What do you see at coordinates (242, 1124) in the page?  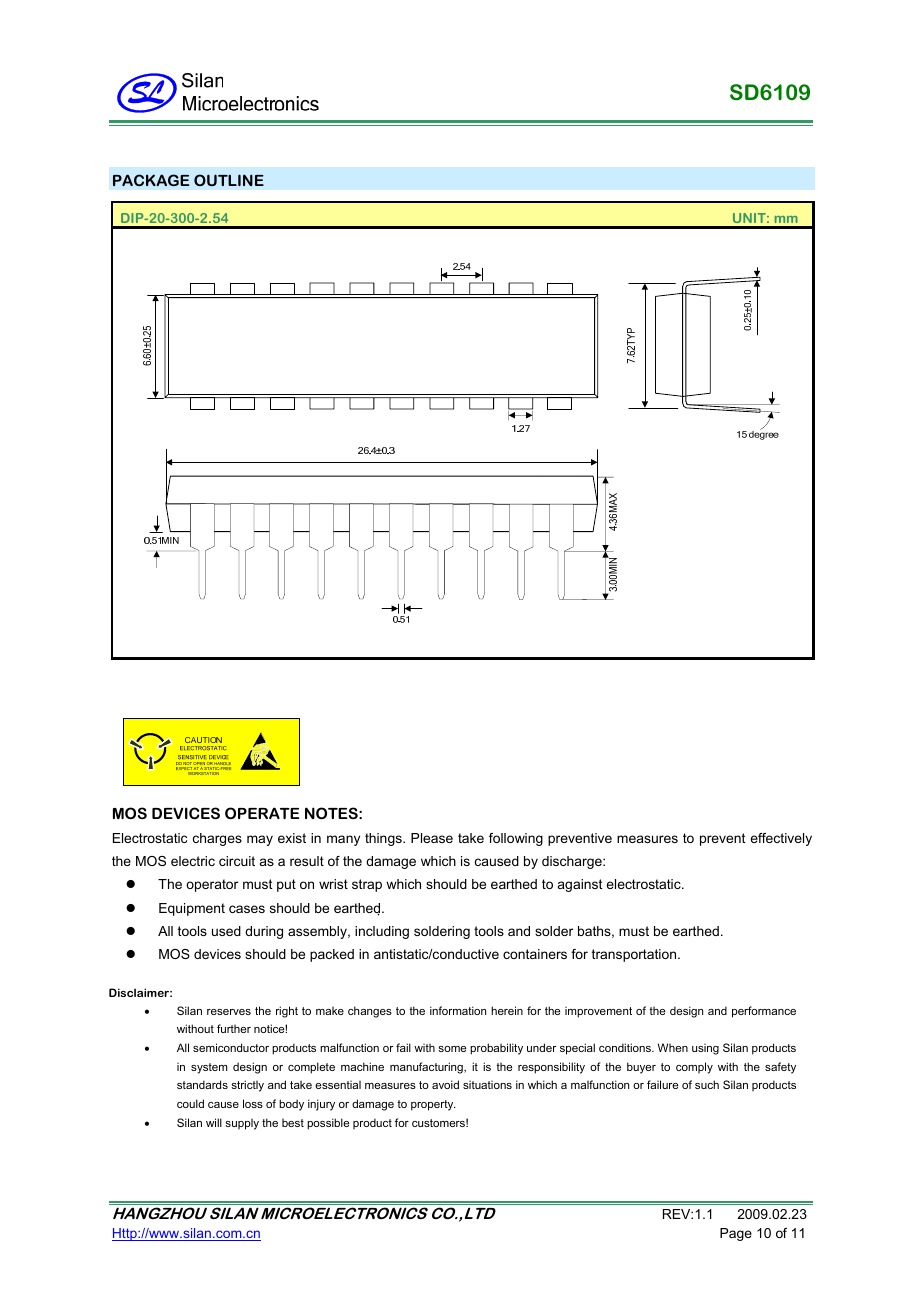 I see `supply` at bounding box center [242, 1124].
